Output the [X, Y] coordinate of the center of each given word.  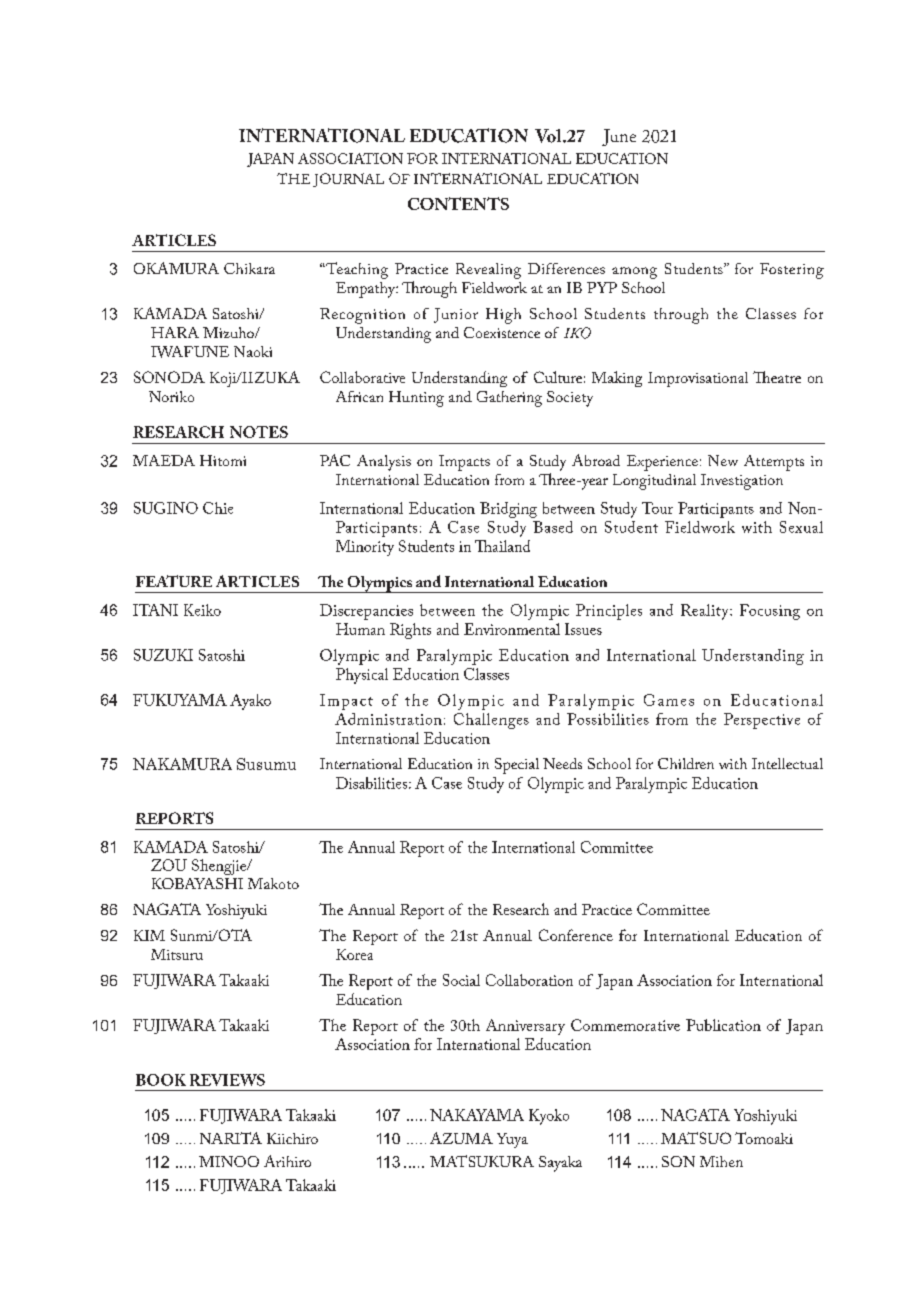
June [619, 137]
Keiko [202, 610]
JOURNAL [348, 180]
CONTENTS [458, 203]
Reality [706, 612]
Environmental [512, 629]
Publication [723, 1025]
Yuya [512, 1140]
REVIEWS [227, 1080]
